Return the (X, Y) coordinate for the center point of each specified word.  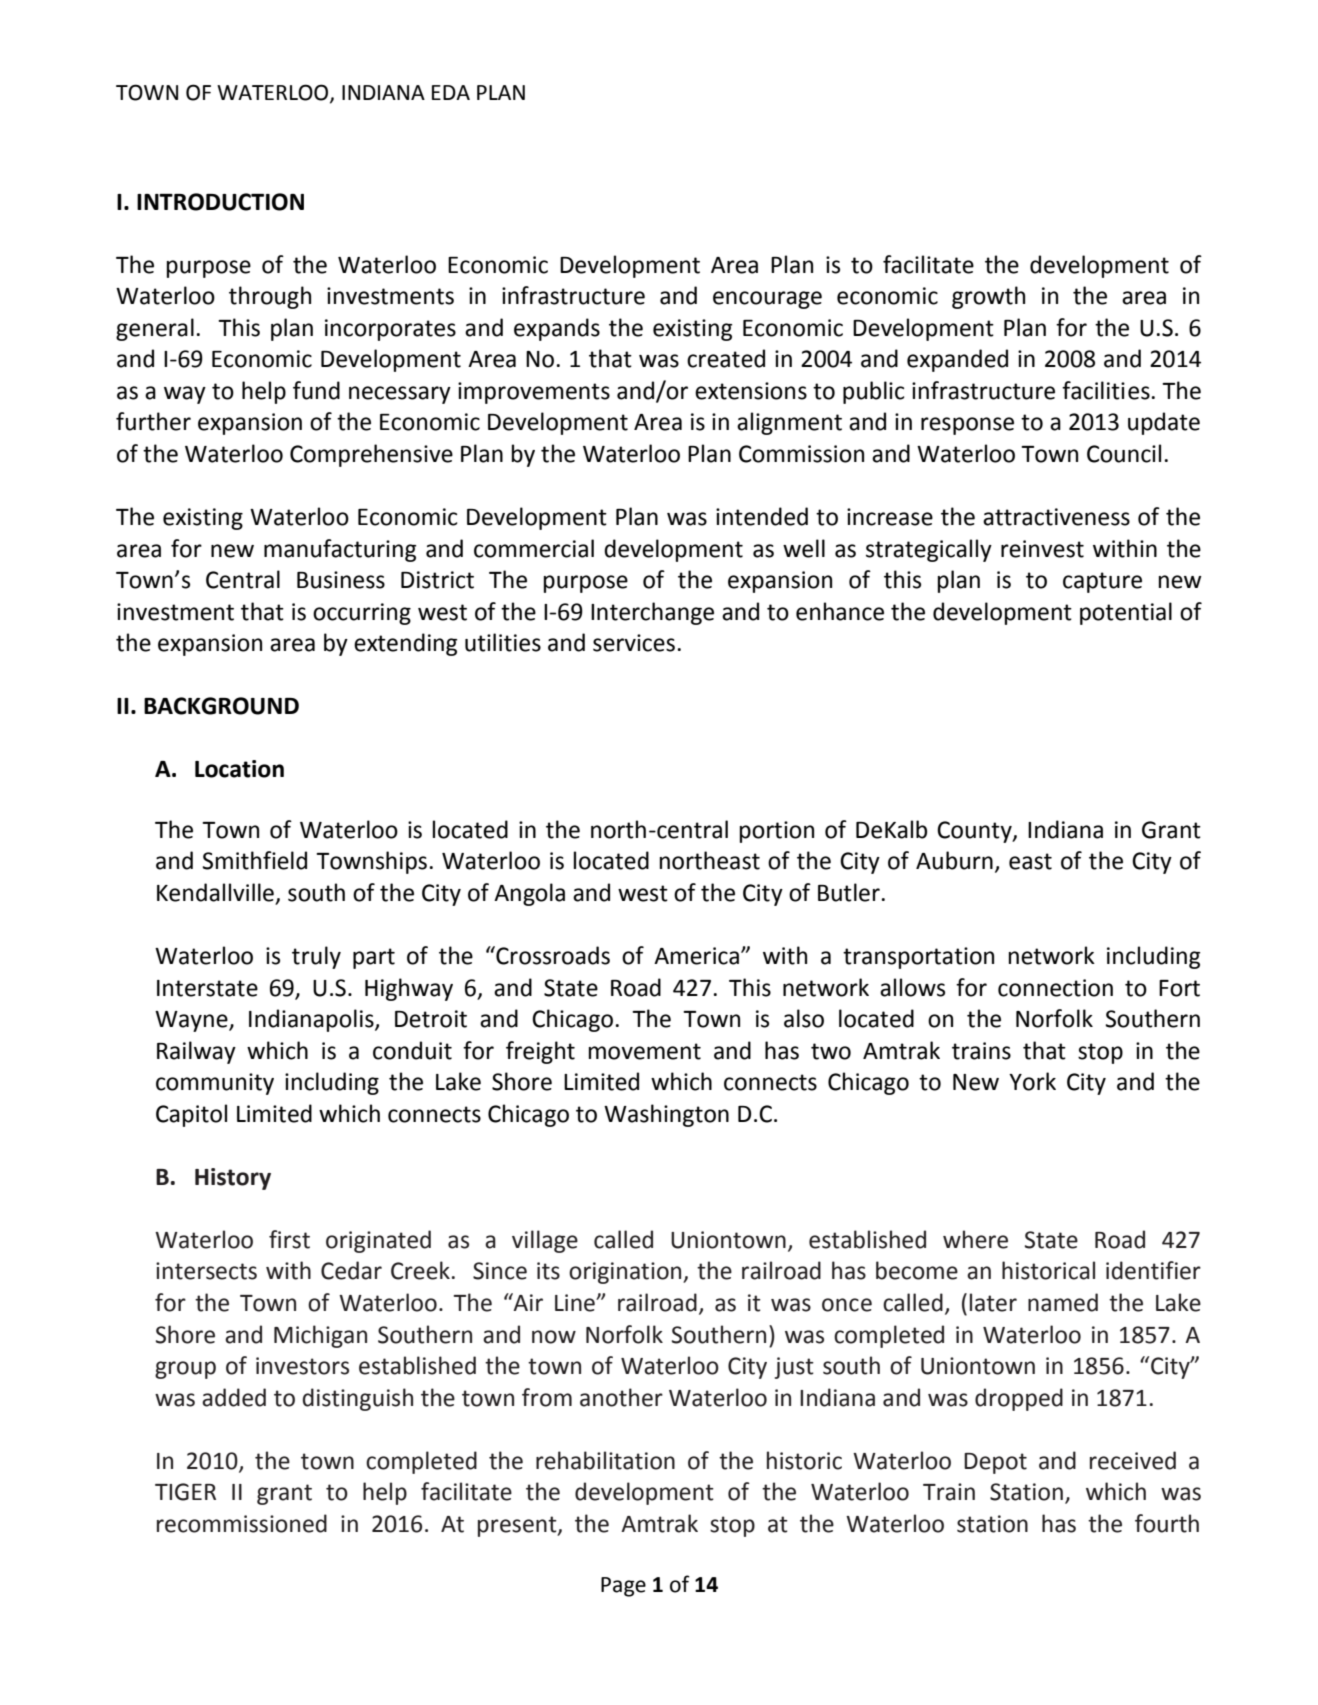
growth (988, 297)
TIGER (185, 1492)
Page (623, 1587)
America (696, 956)
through (270, 297)
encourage (767, 300)
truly (316, 957)
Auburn (954, 860)
